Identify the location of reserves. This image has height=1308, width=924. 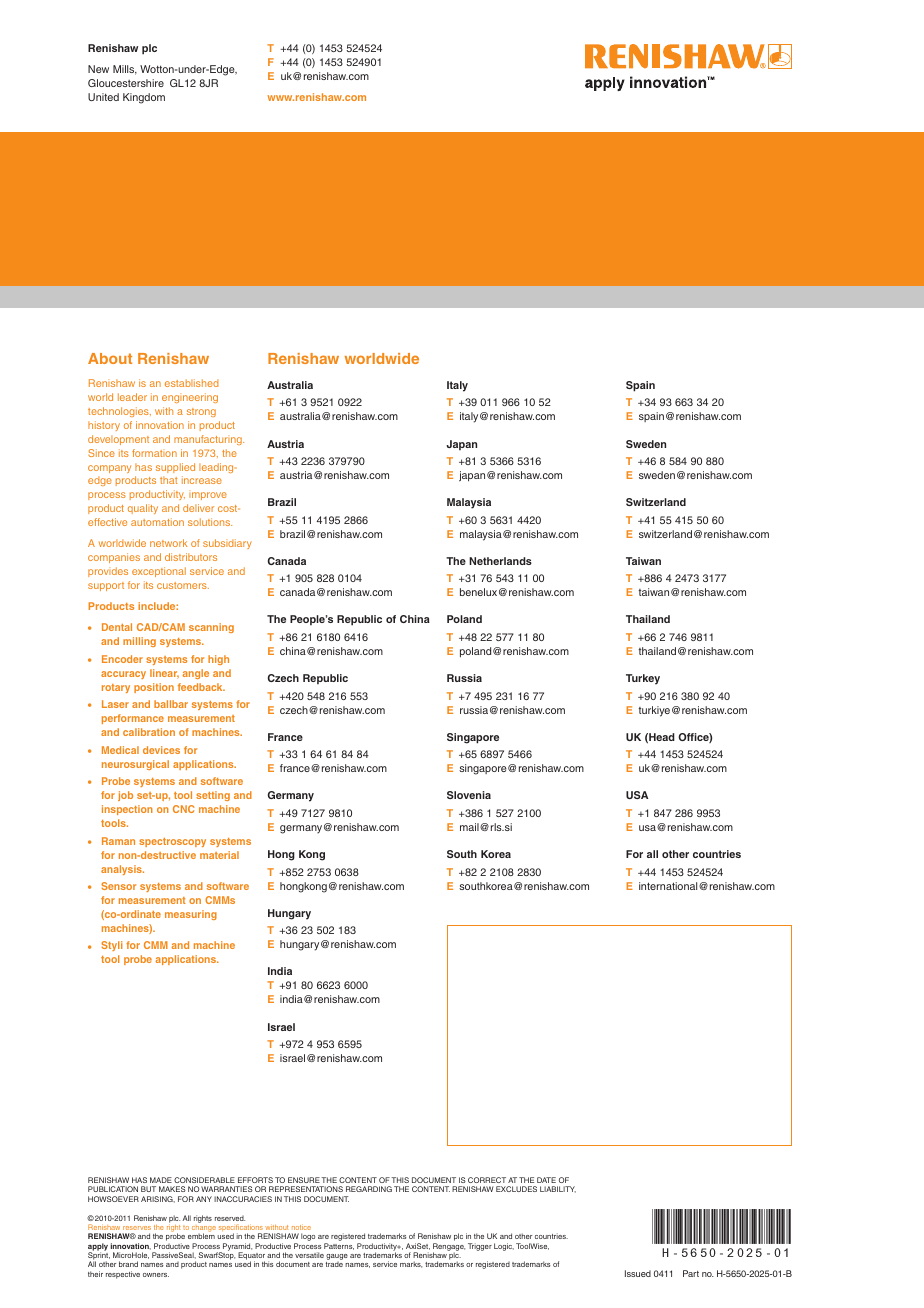
(137, 1228).
